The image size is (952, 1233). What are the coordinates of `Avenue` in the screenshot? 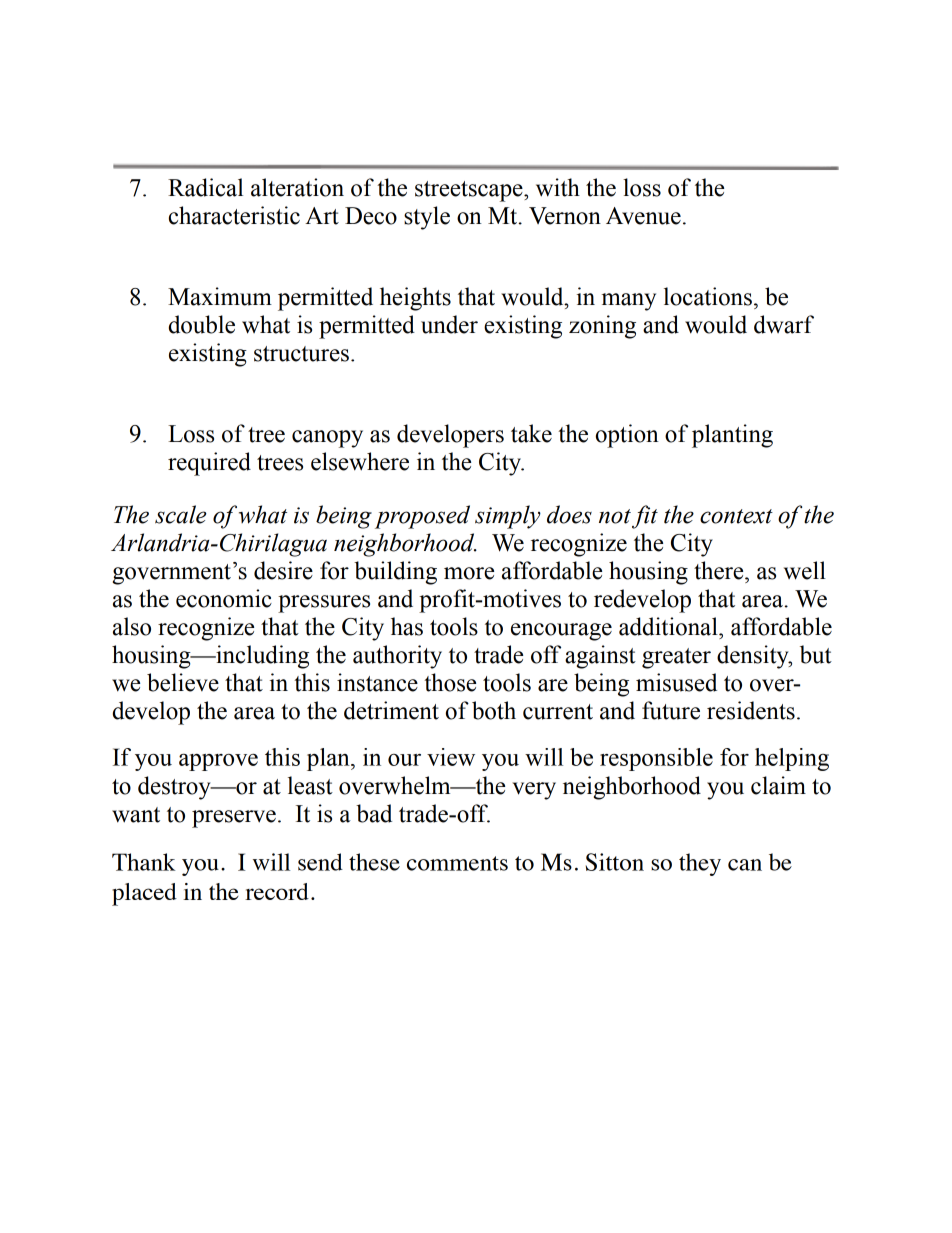 It's located at (643, 216).
